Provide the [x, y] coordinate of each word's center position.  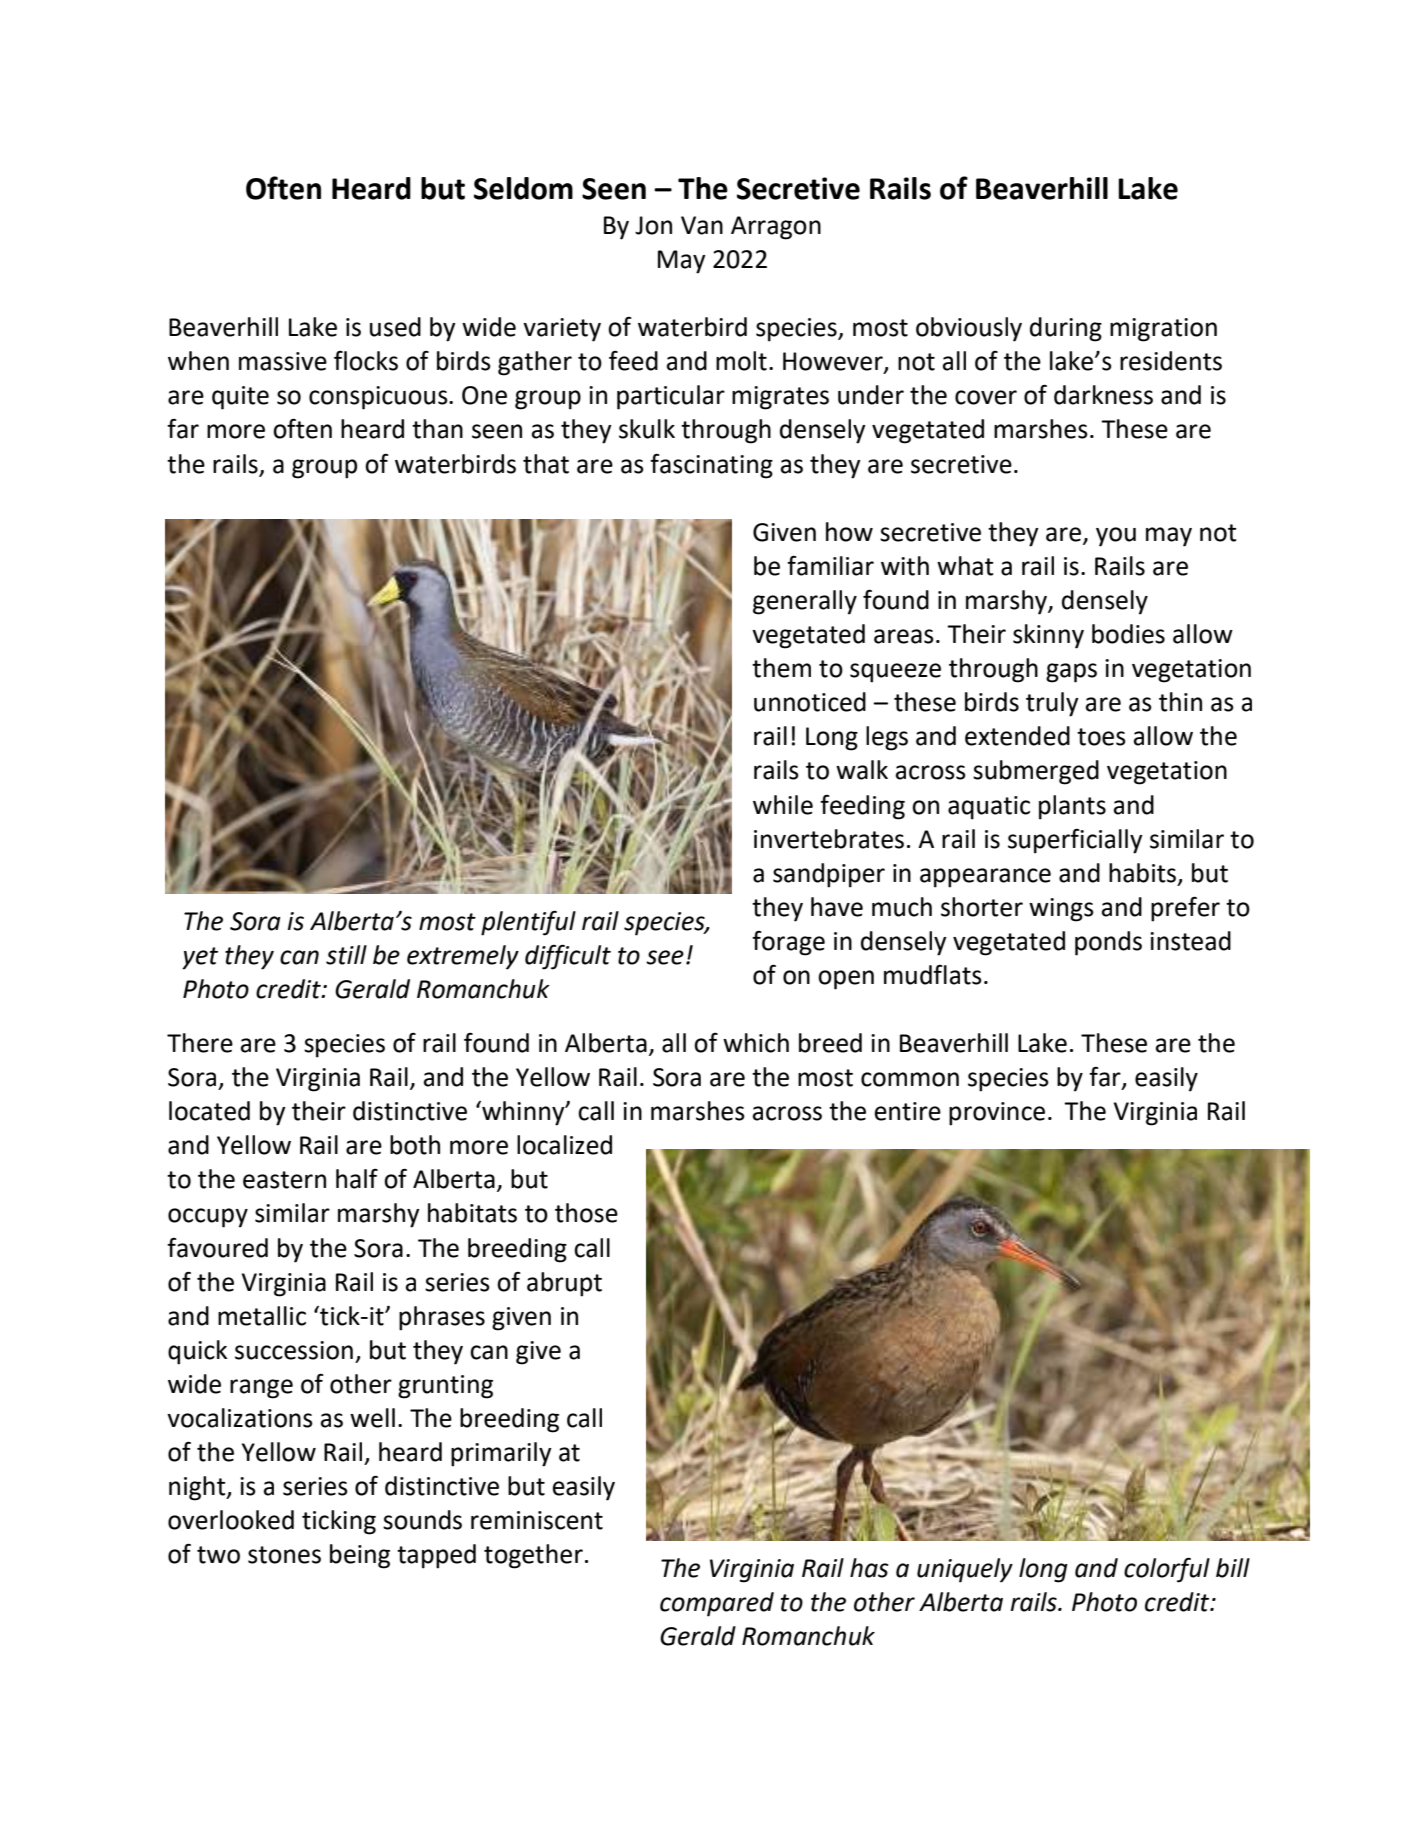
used [395, 327]
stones [284, 1555]
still [346, 955]
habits [1144, 873]
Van [702, 225]
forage [788, 943]
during [1066, 329]
